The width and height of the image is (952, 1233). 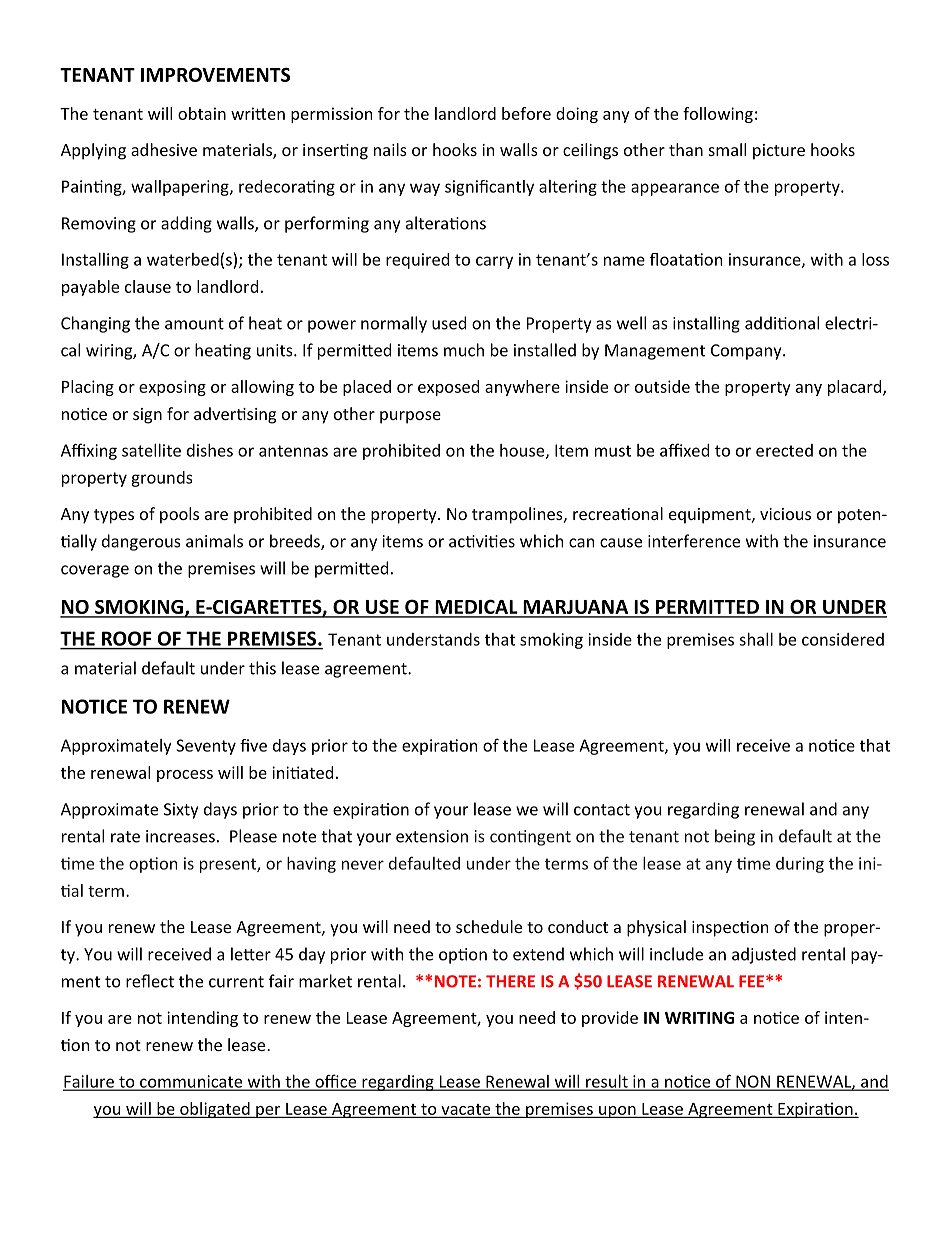 I want to click on communicate, so click(x=191, y=1082).
